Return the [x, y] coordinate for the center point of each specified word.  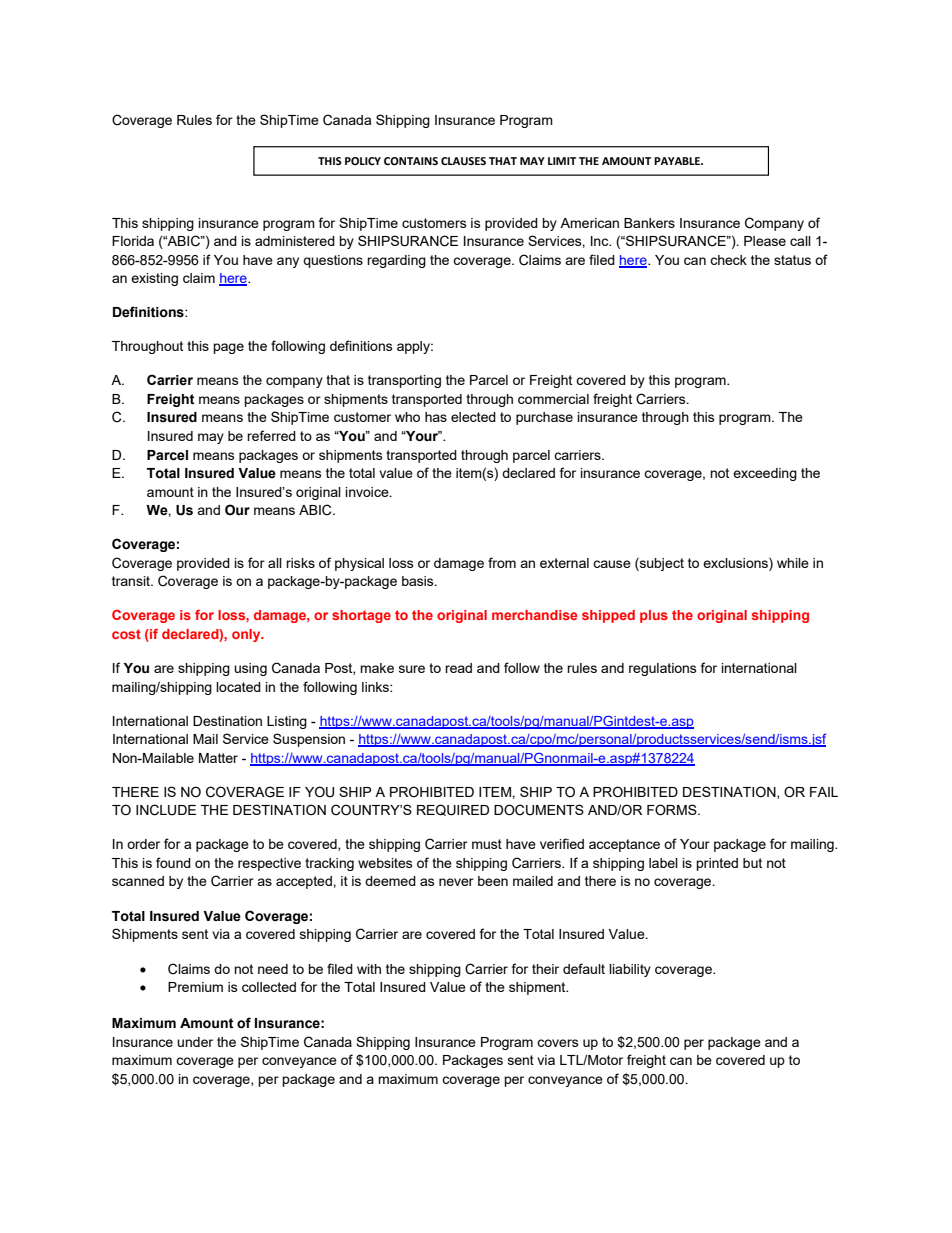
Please [765, 241]
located [238, 687]
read [458, 668]
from [502, 562]
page [228, 348]
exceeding [765, 474]
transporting [404, 381]
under [195, 1042]
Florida [133, 241]
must [487, 844]
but [752, 863]
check [728, 260]
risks [300, 563]
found [173, 862]
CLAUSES [463, 161]
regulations [663, 669]
